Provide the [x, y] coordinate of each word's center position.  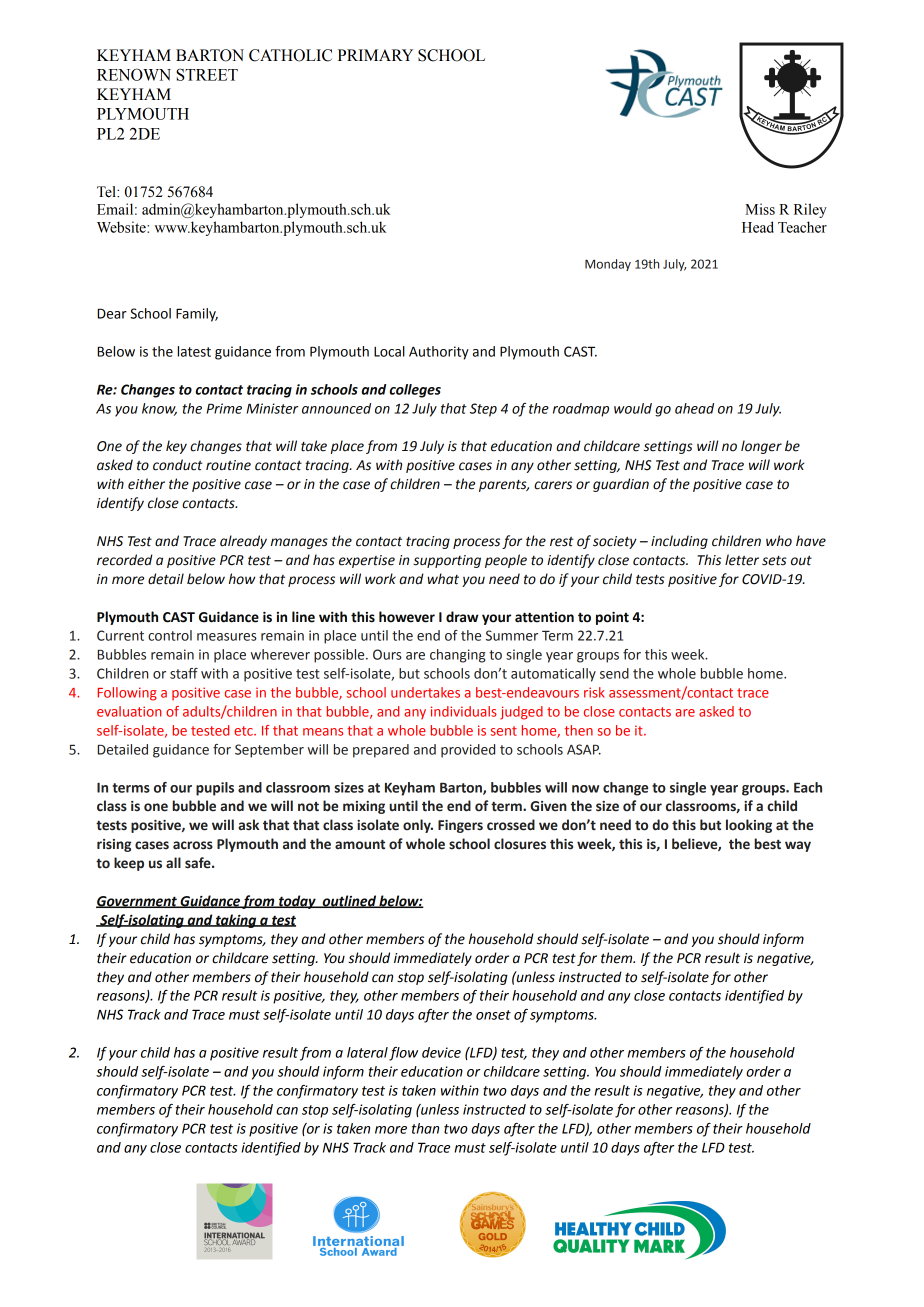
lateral [367, 1052]
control [170, 635]
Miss [760, 209]
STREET [207, 74]
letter [742, 560]
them [618, 958]
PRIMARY [375, 55]
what [443, 579]
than [425, 1128]
